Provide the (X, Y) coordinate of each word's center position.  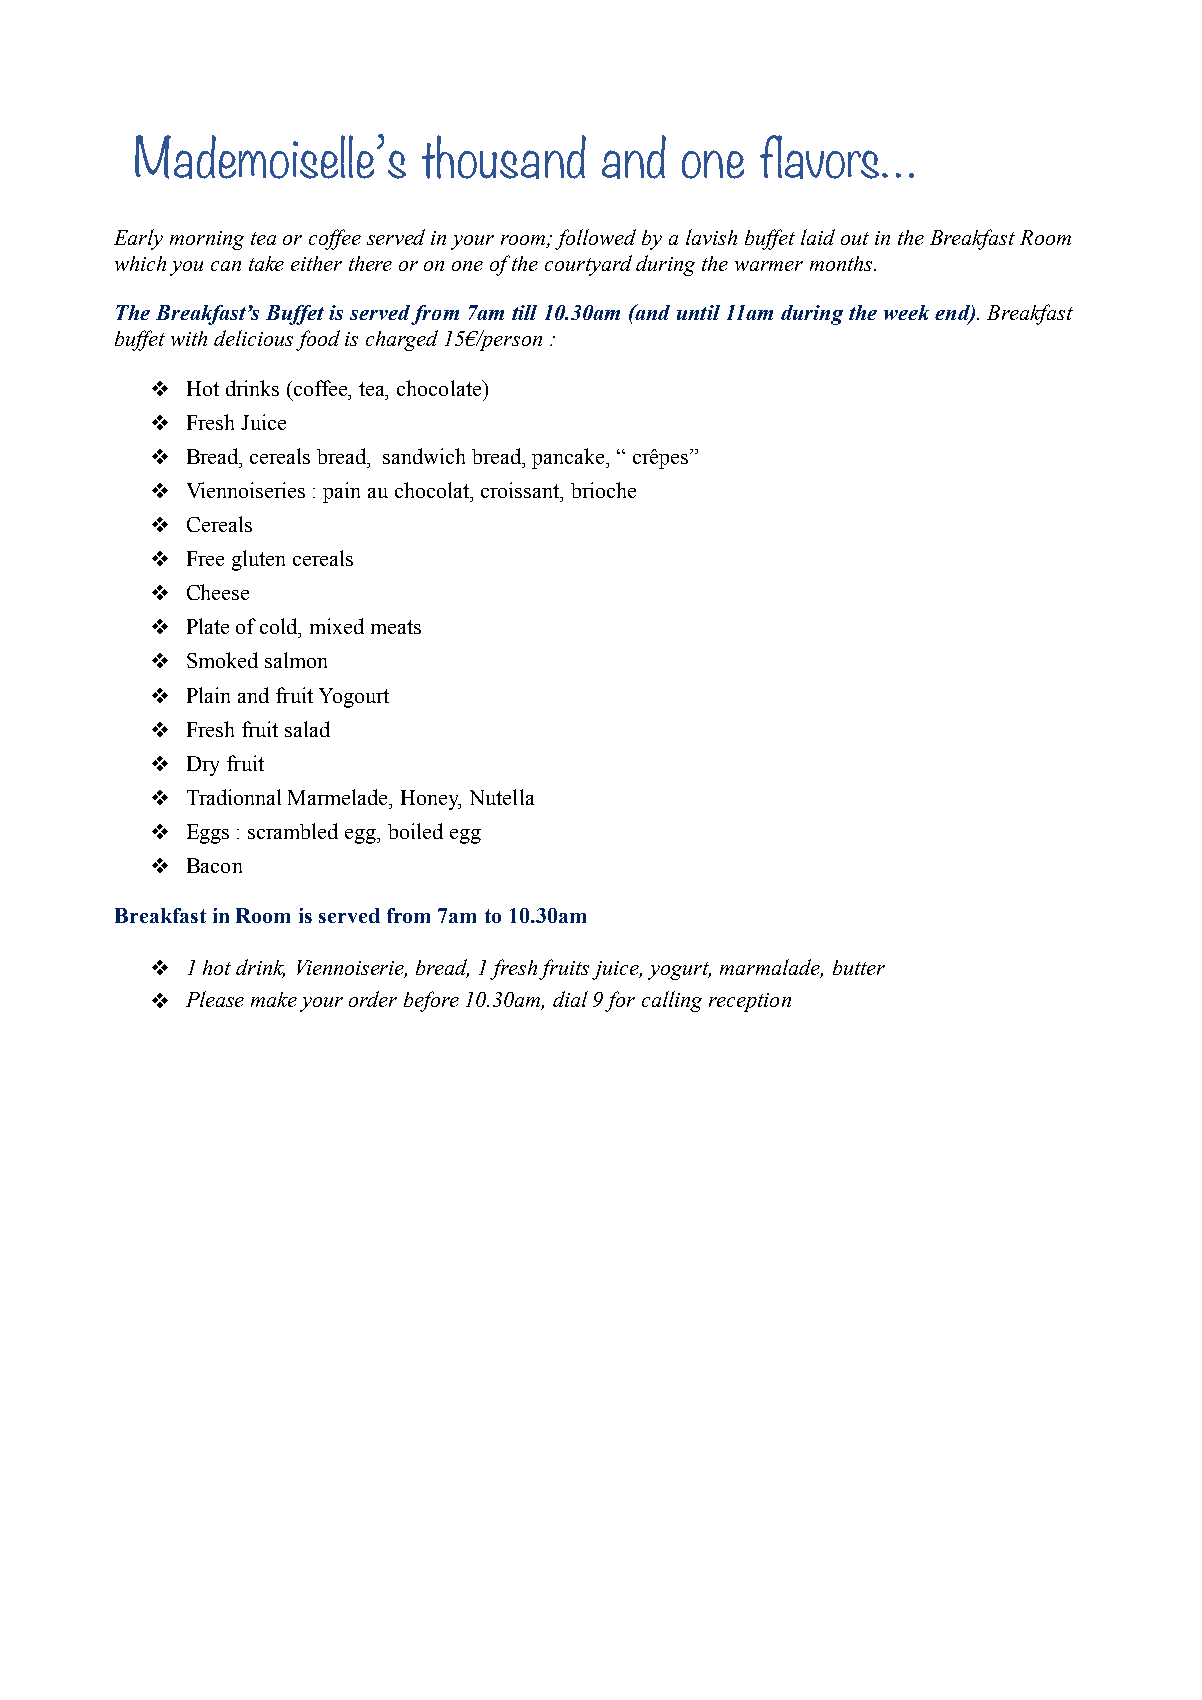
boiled (415, 831)
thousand (504, 157)
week (906, 312)
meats (396, 627)
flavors (819, 157)
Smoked (222, 660)
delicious (253, 338)
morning (207, 240)
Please (215, 999)
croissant (521, 490)
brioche (603, 490)
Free (205, 558)
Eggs (208, 834)
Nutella (502, 797)
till (524, 312)
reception (750, 1002)
